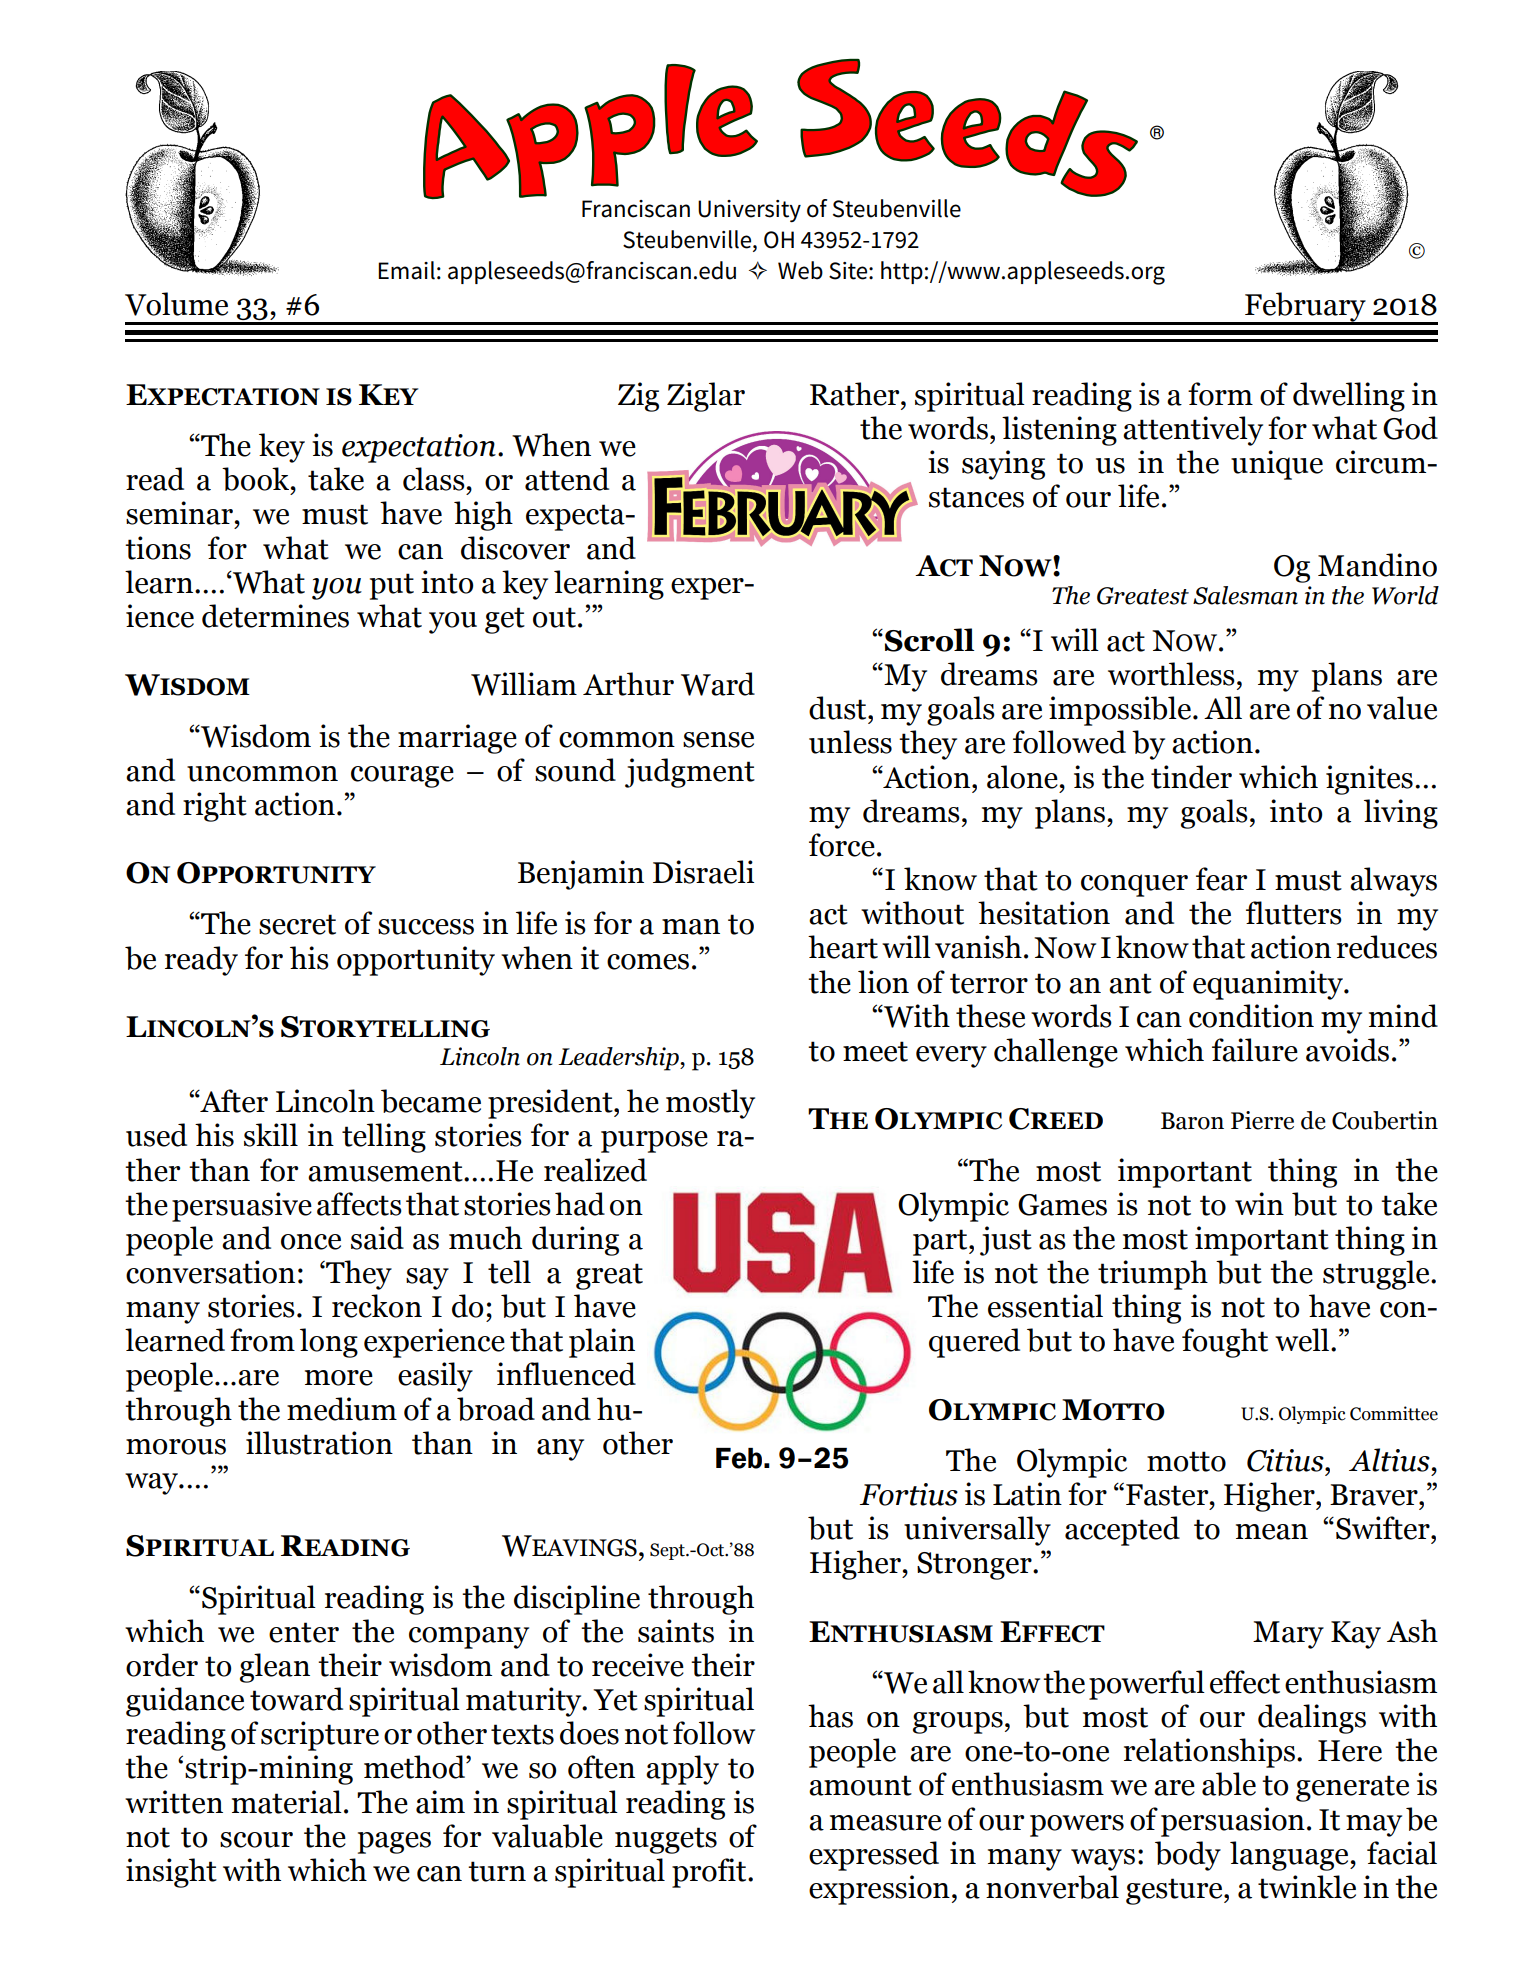 The width and height of the document is (1528, 1978). Describe the element at coordinates (1305, 308) in the document. I see `February` at that location.
